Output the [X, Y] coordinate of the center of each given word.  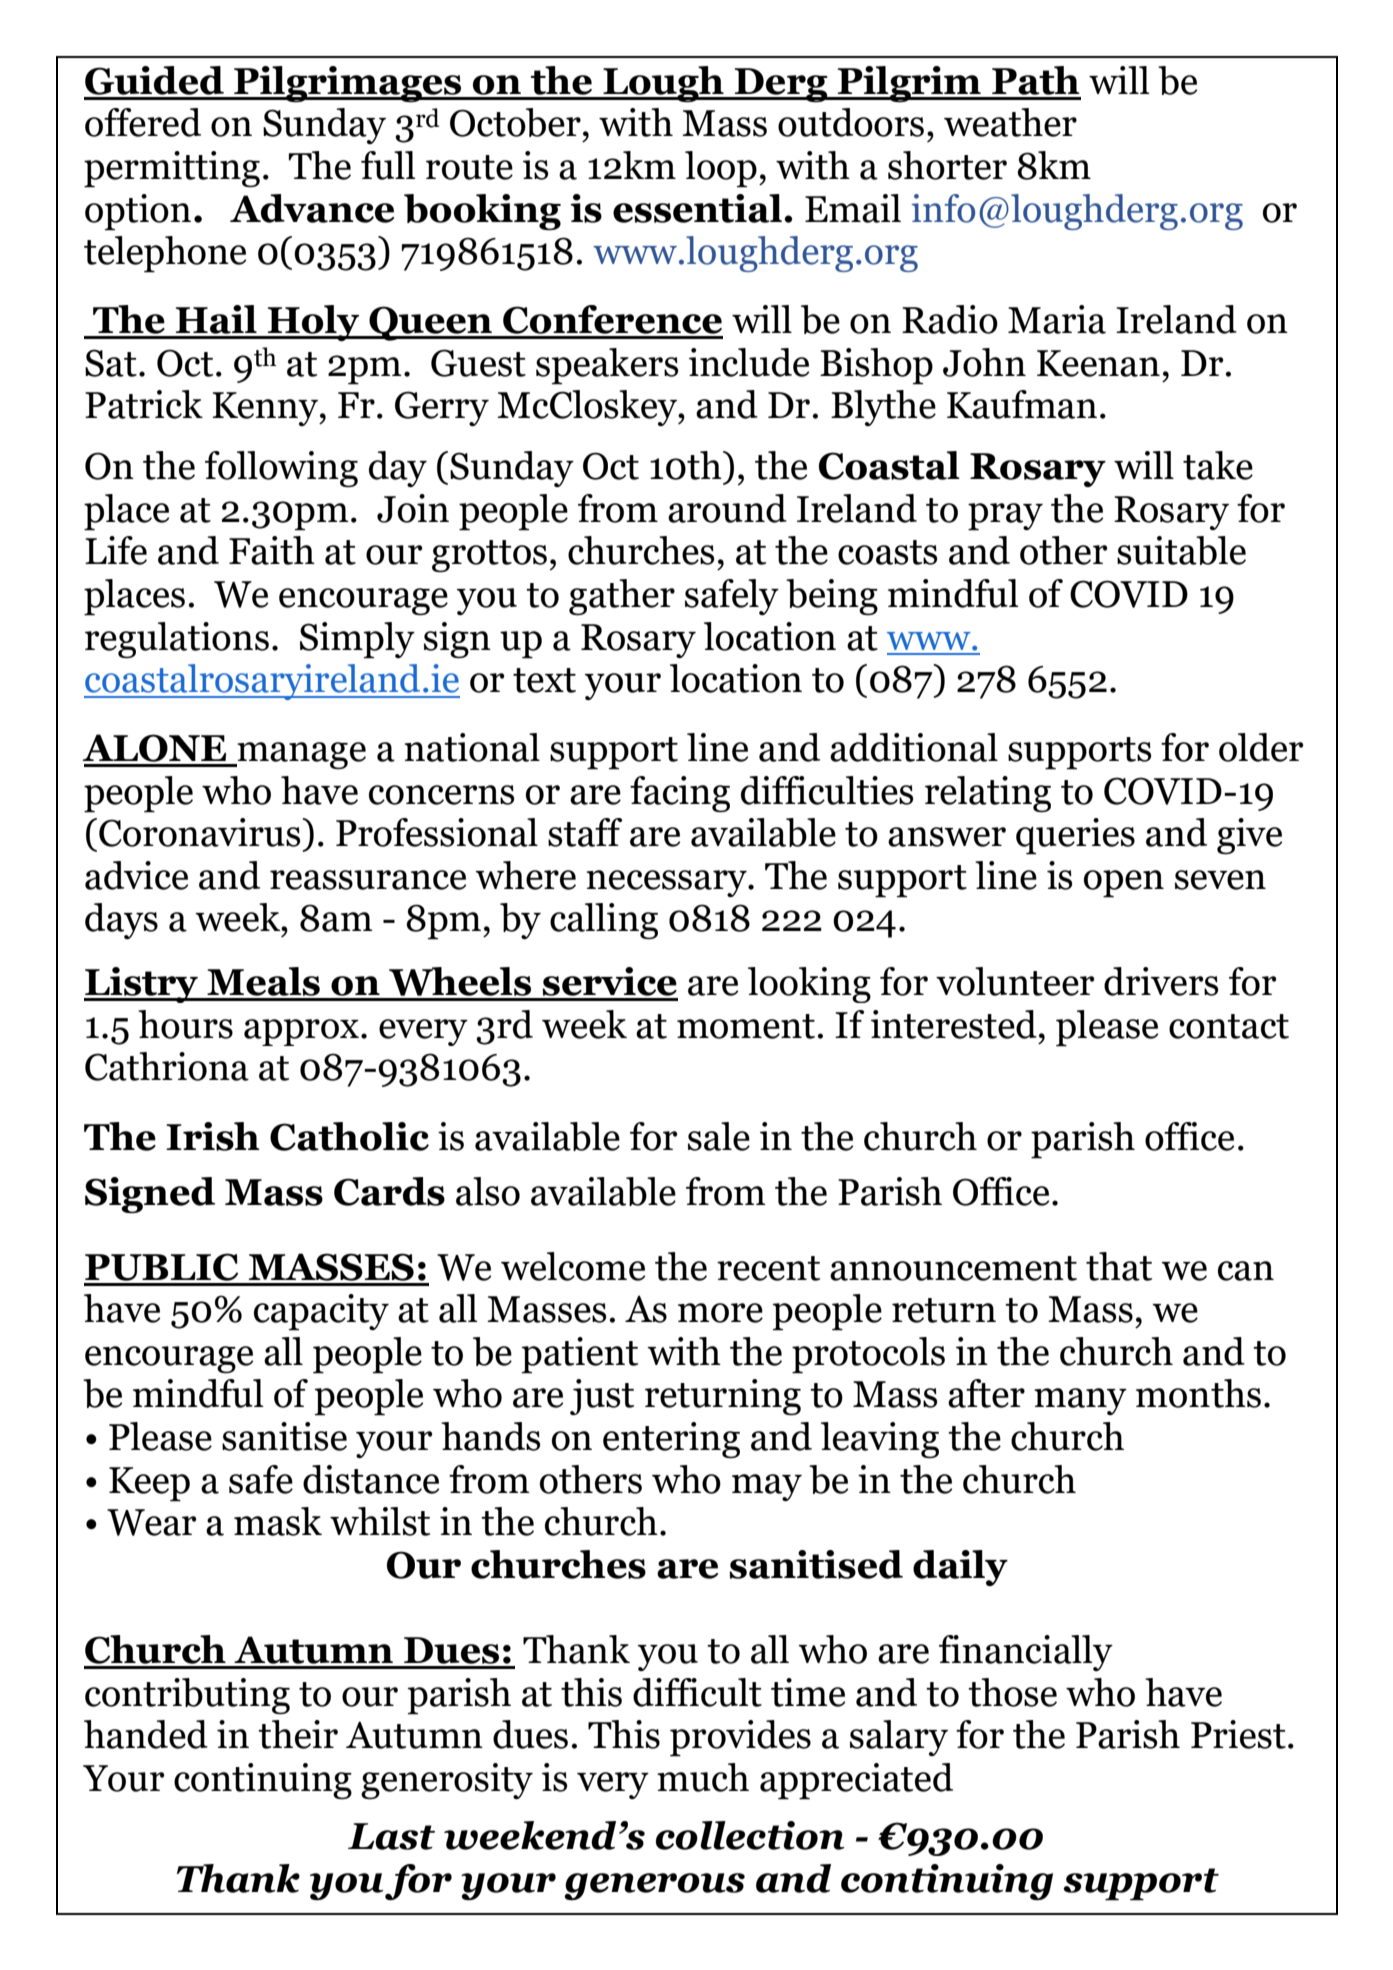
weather [1010, 122]
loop [721, 169]
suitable [1181, 550]
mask [278, 1521]
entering [671, 1440]
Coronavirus [201, 832]
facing [680, 794]
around [727, 508]
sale [719, 1136]
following [281, 469]
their [298, 1734]
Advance [312, 208]
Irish [213, 1136]
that [1119, 1266]
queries [1075, 836]
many [1080, 1401]
